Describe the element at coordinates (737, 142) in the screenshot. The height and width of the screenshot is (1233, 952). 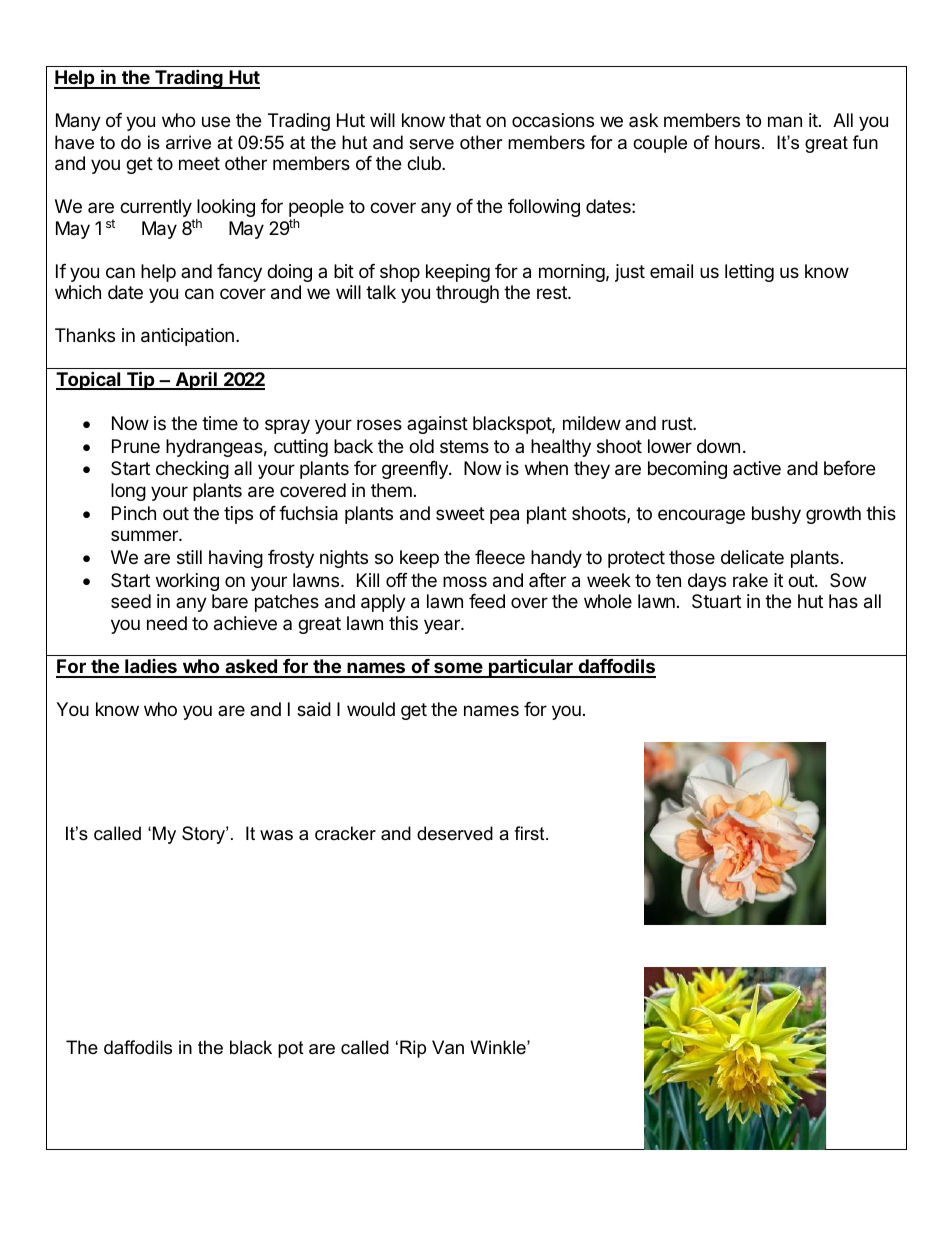
I see `hours` at that location.
